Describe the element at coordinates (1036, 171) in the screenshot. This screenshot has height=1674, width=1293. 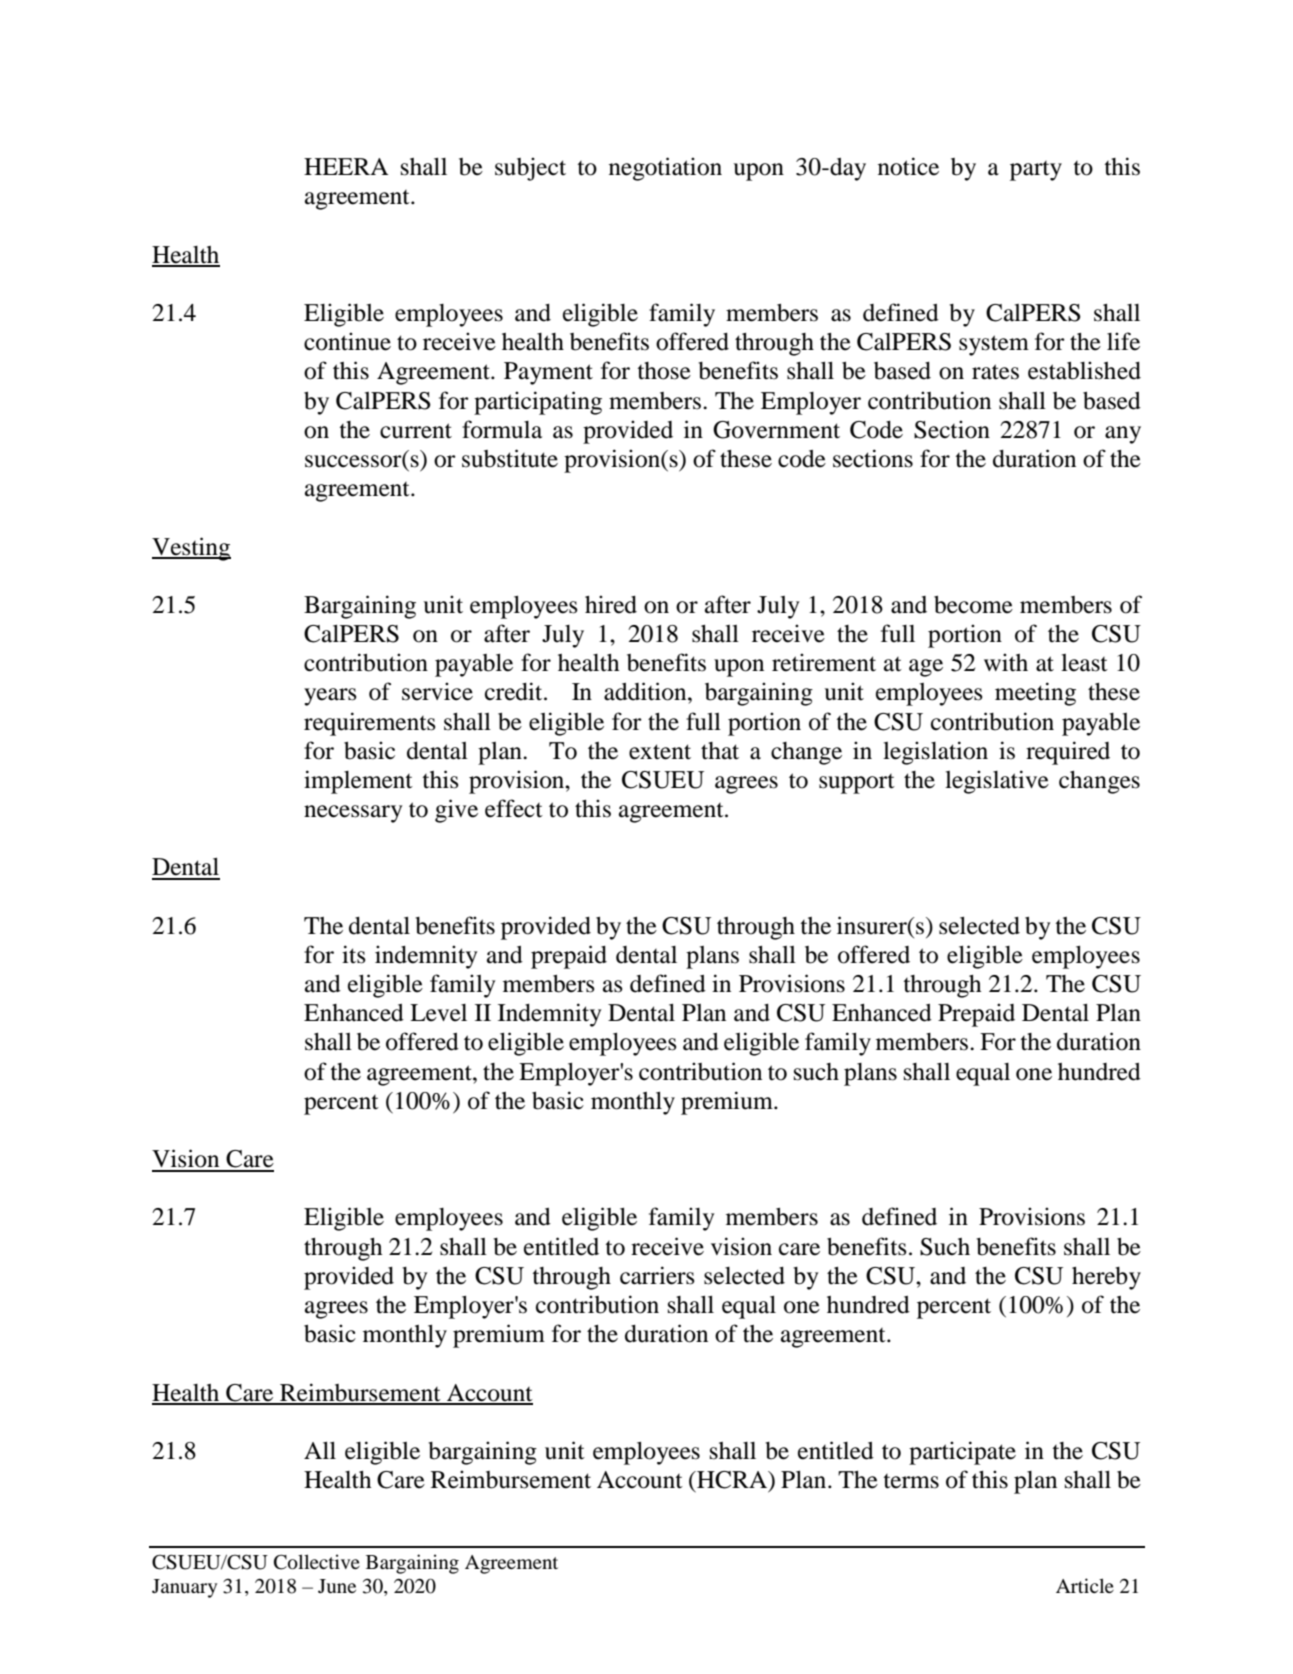
I see `party` at that location.
